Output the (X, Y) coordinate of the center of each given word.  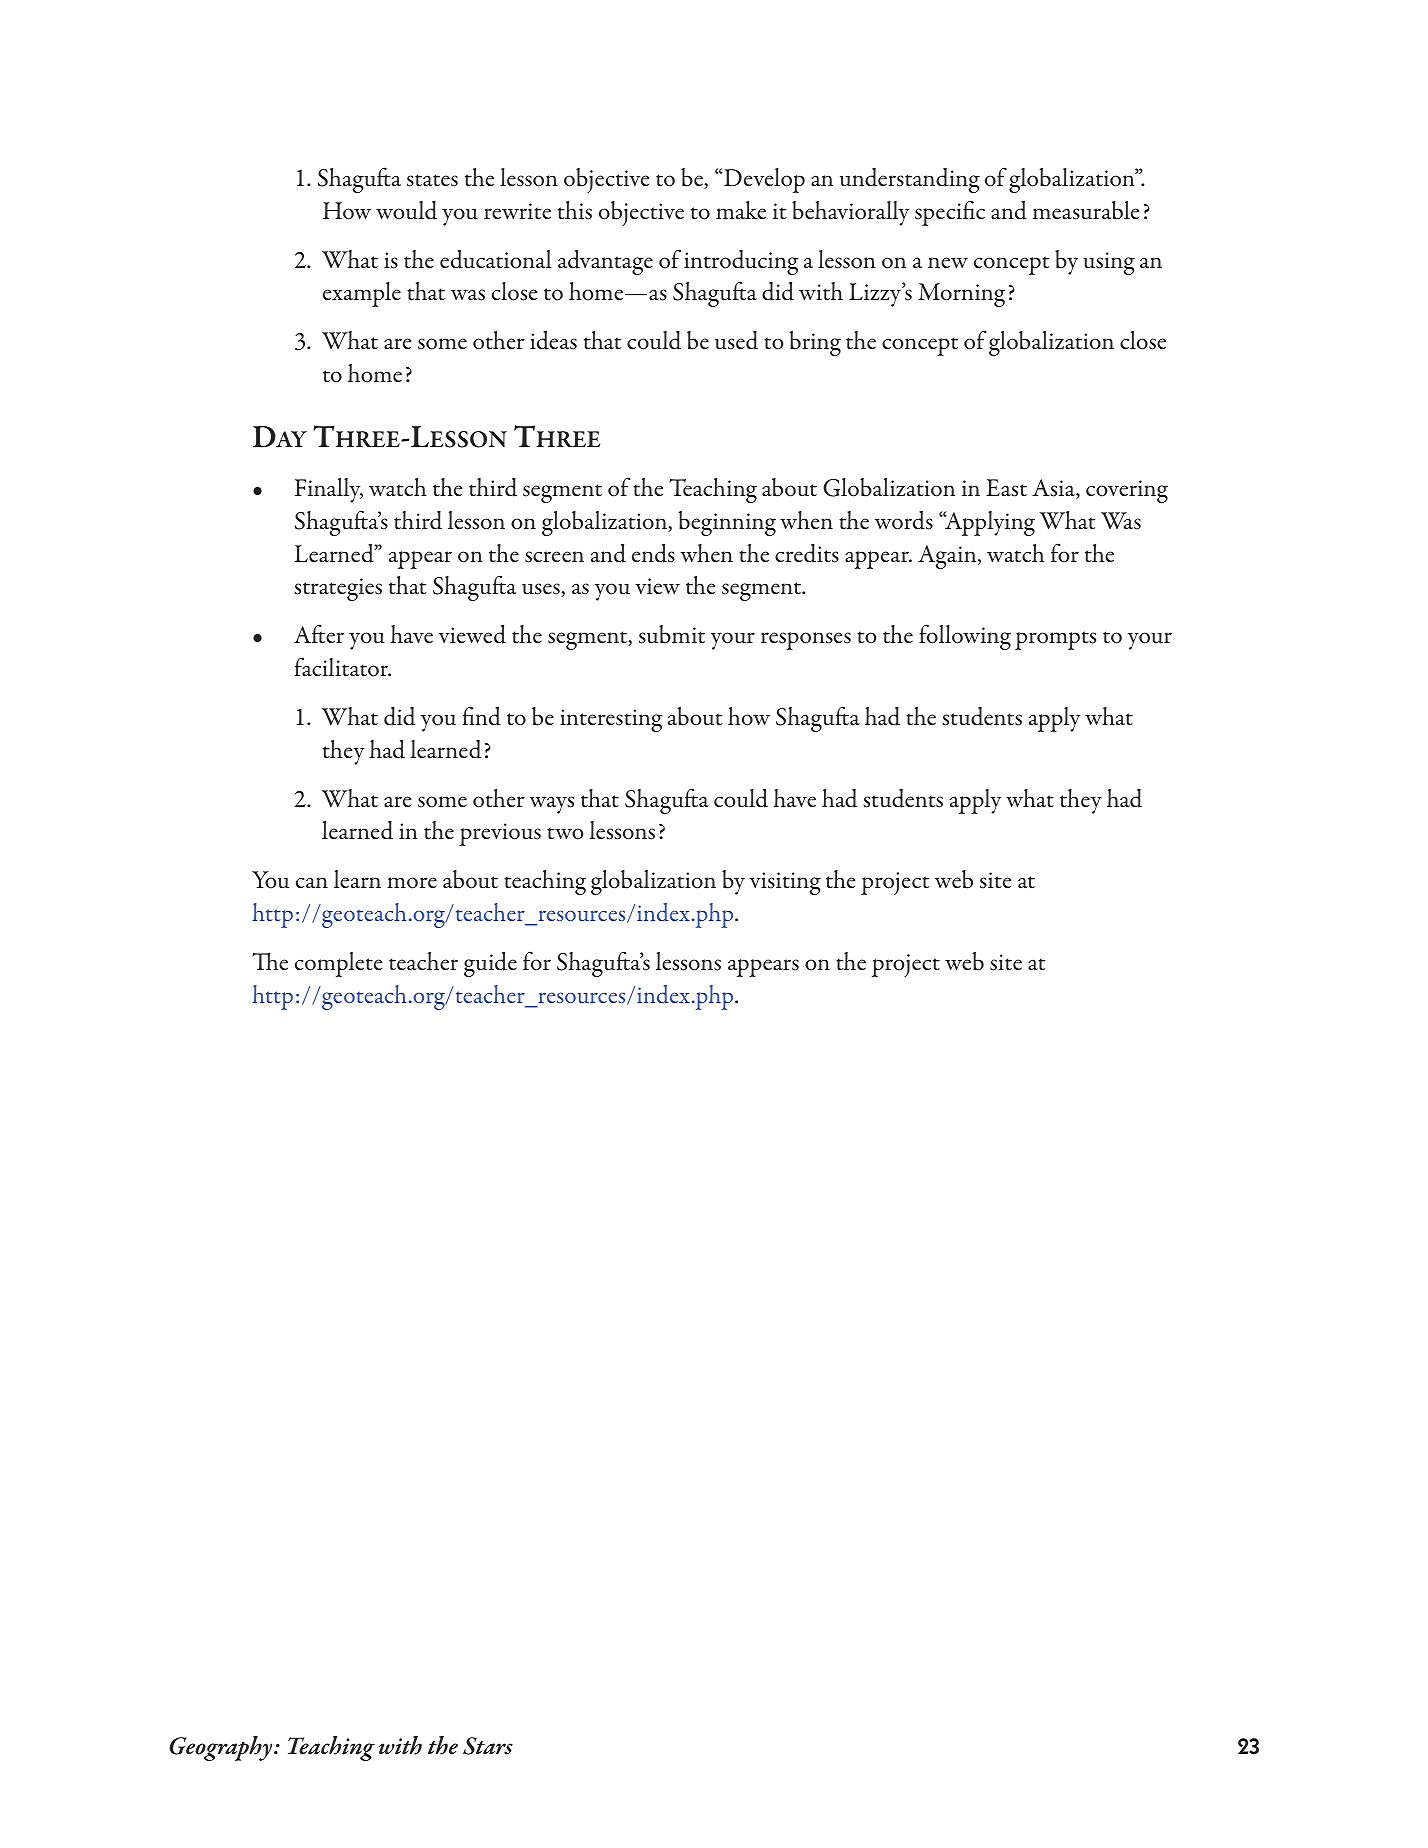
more (412, 883)
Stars (488, 1746)
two (565, 833)
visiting (785, 883)
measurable (1086, 210)
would (406, 210)
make (741, 210)
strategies (338, 589)
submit (672, 634)
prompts (1055, 640)
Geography (222, 1748)
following (965, 637)
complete (339, 964)
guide (490, 964)
